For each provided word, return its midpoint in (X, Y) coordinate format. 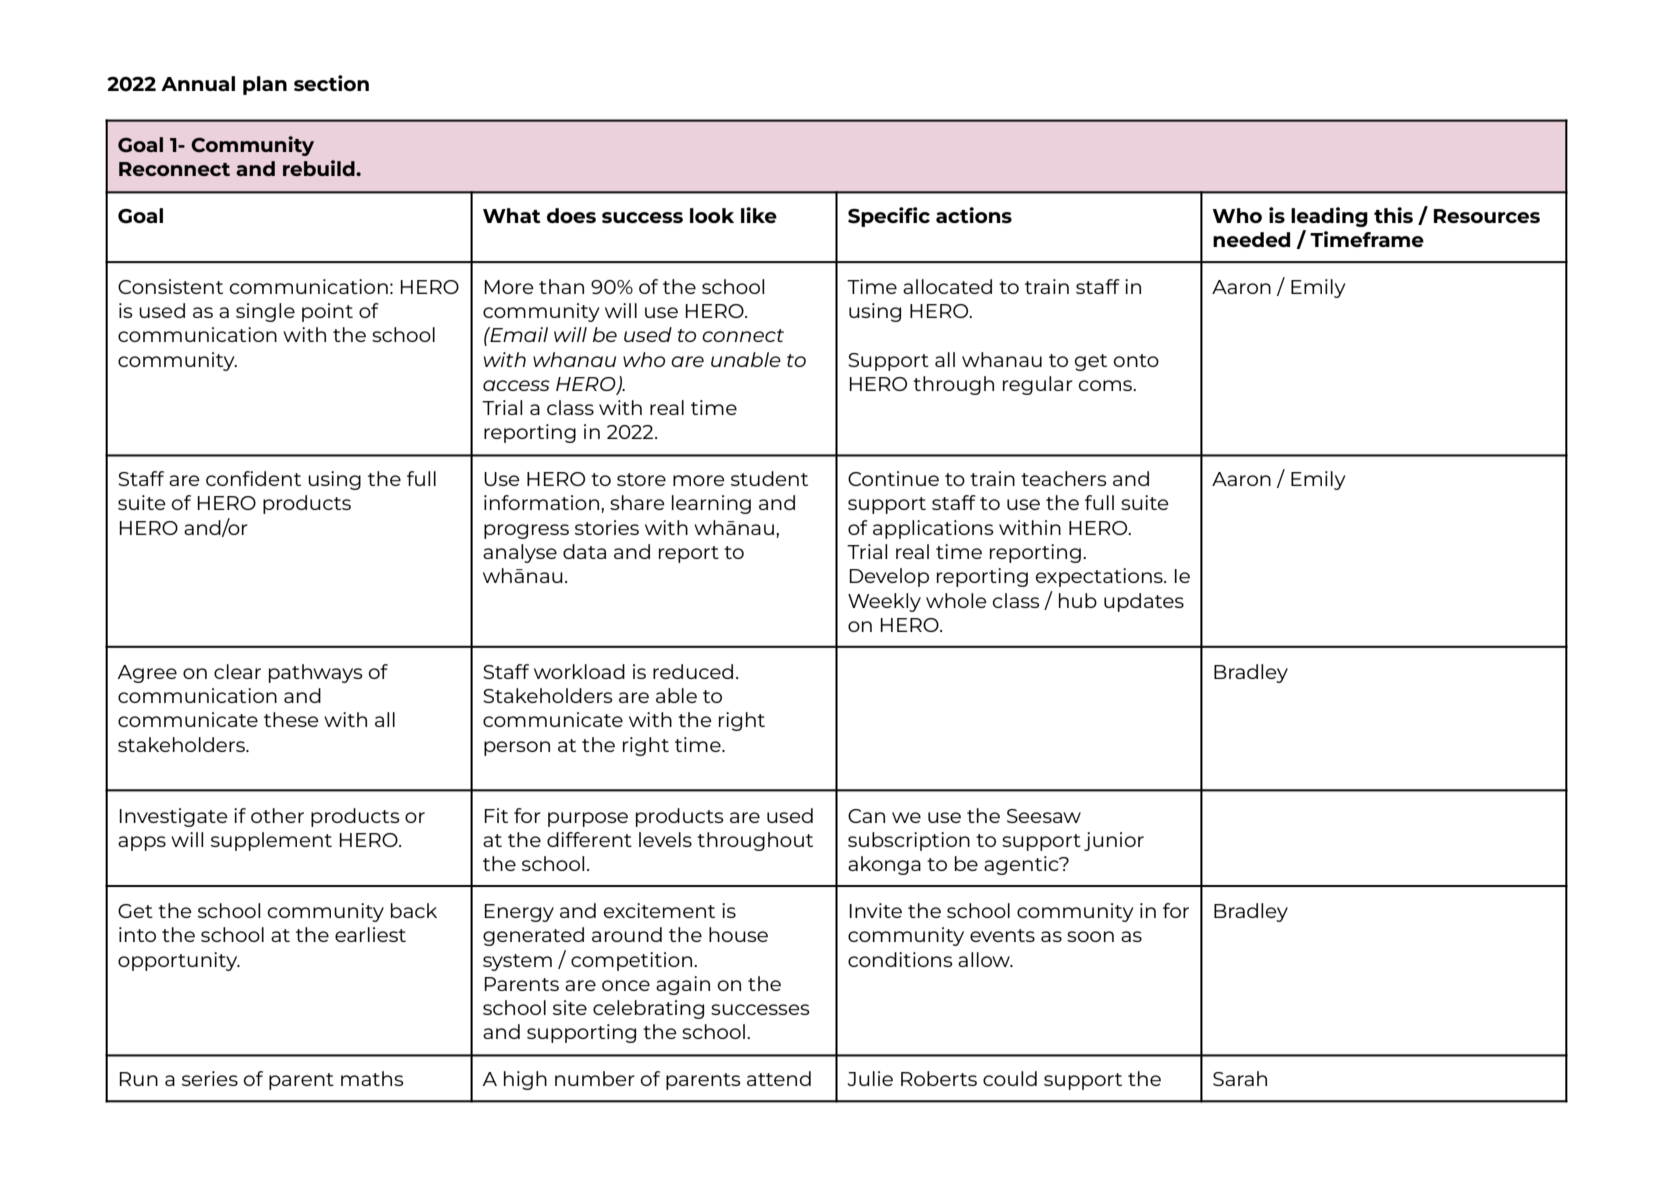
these (291, 719)
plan (265, 85)
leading (1329, 217)
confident (253, 478)
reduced (693, 671)
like (759, 215)
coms (1107, 385)
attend (779, 1078)
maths (372, 1078)
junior (1114, 841)
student (769, 478)
